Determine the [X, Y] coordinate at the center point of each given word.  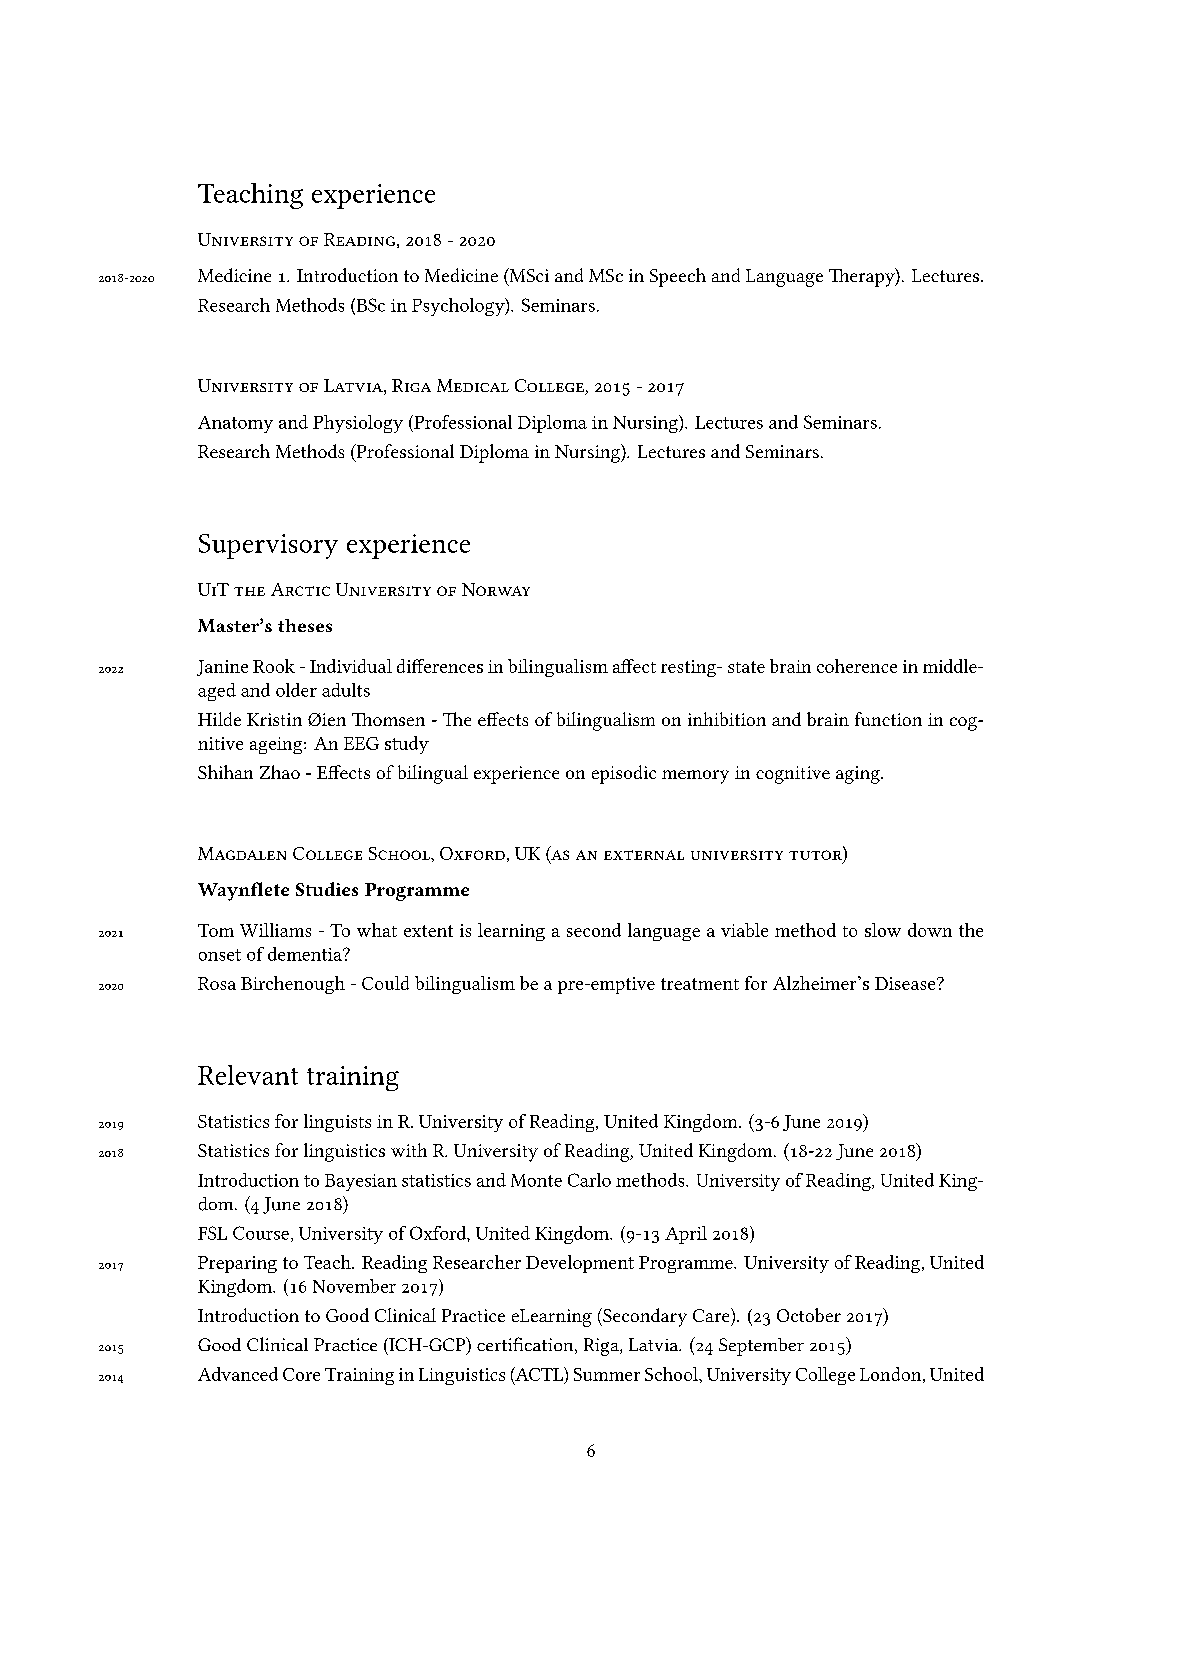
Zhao [280, 772]
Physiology [358, 424]
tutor [815, 855]
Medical [473, 385]
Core [301, 1374]
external [644, 855]
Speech [678, 277]
